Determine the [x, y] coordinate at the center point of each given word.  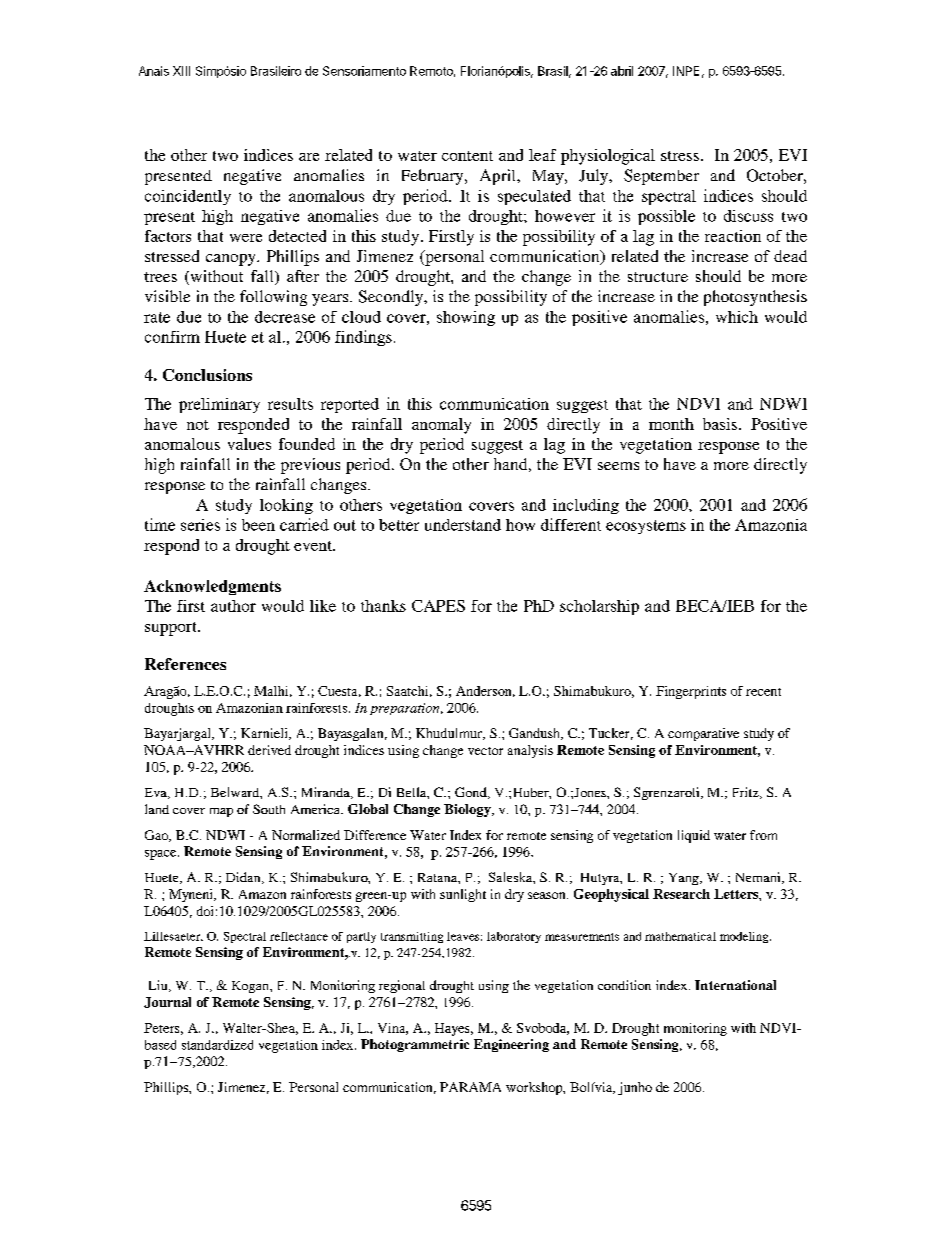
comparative [703, 734]
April [499, 177]
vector [485, 751]
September [661, 177]
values [249, 444]
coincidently [188, 197]
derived [269, 750]
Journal [167, 1002]
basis [720, 424]
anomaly [441, 426]
